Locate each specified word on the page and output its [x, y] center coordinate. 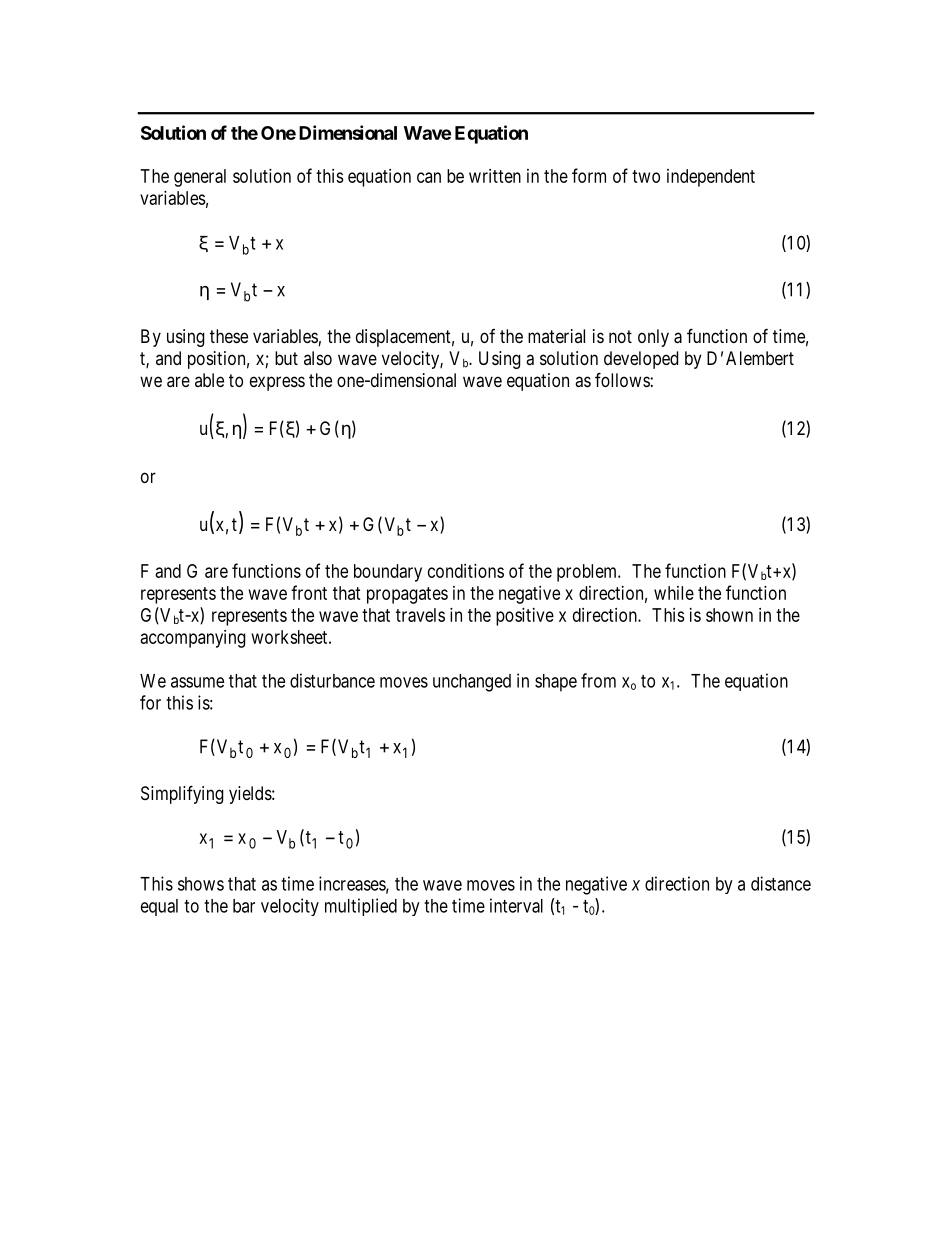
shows [201, 884]
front [309, 592]
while [674, 593]
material [556, 336]
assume [197, 682]
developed [641, 360]
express [277, 383]
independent [711, 178]
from [598, 680]
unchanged [472, 683]
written [495, 176]
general [200, 178]
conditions [466, 571]
